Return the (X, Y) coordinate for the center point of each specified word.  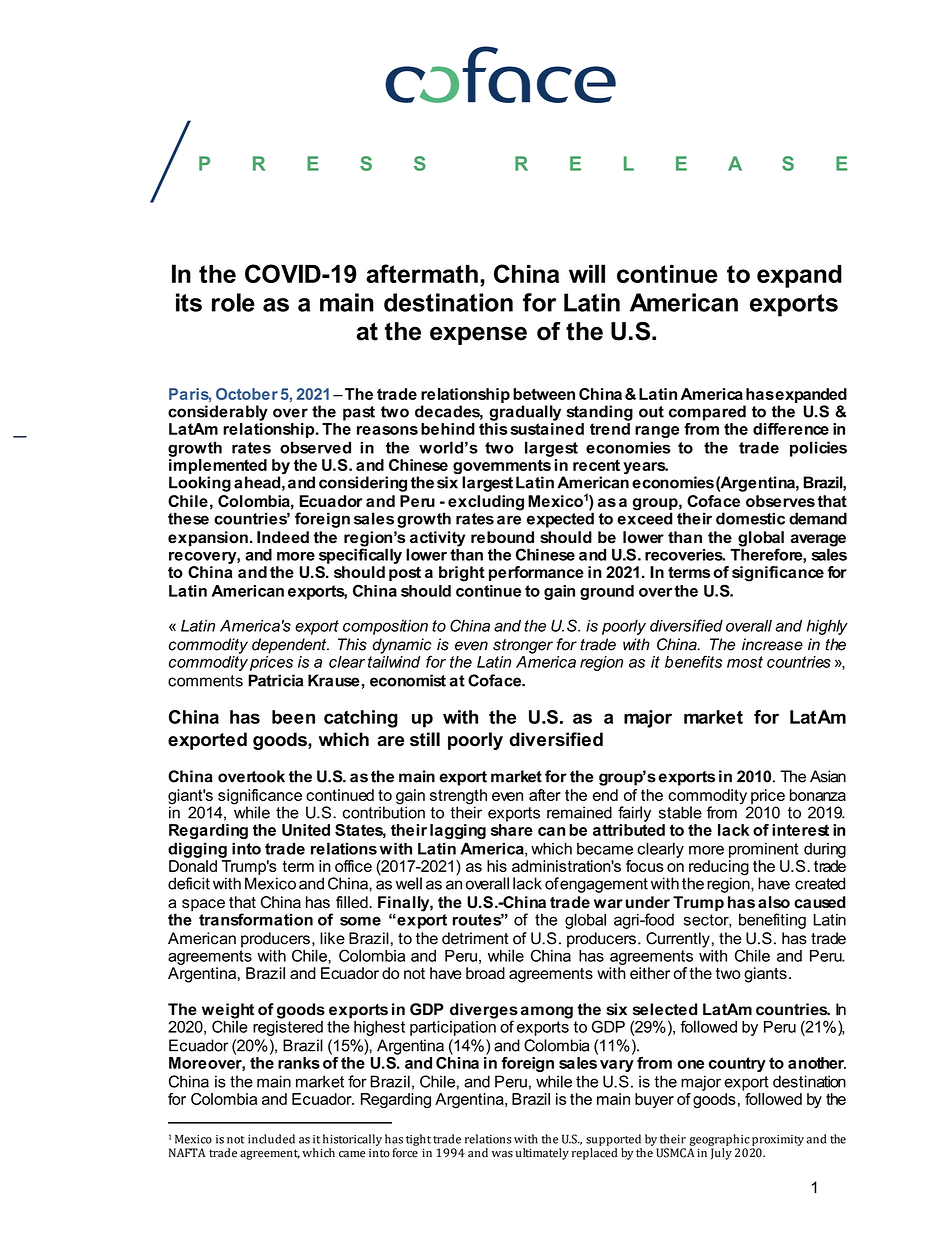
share (512, 830)
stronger (523, 646)
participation (453, 1027)
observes (780, 501)
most (745, 662)
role (233, 302)
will (587, 273)
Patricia (275, 680)
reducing (718, 869)
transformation (256, 919)
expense (478, 335)
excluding (486, 503)
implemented (218, 466)
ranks (299, 1063)
